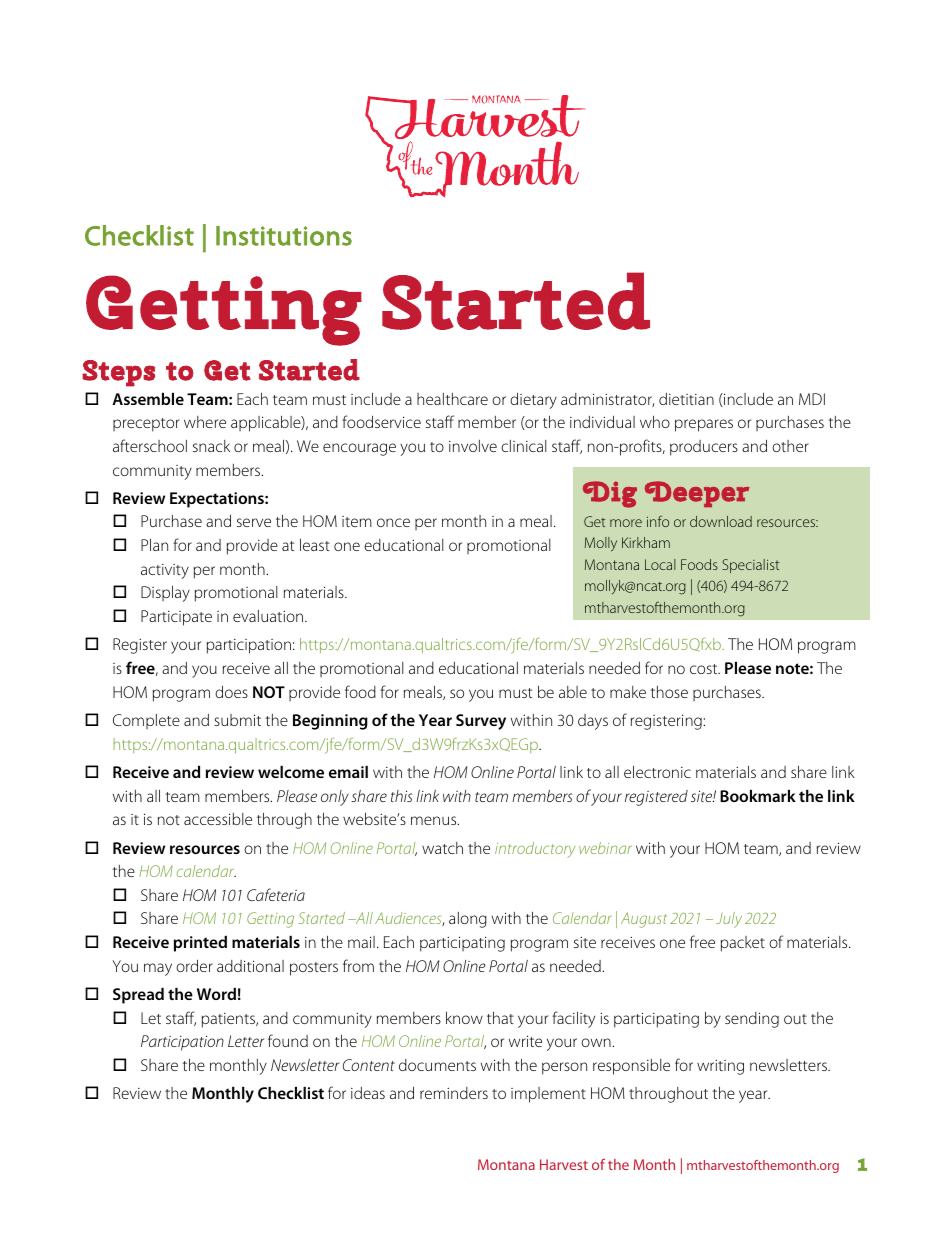  I want to click on cost, so click(705, 669).
